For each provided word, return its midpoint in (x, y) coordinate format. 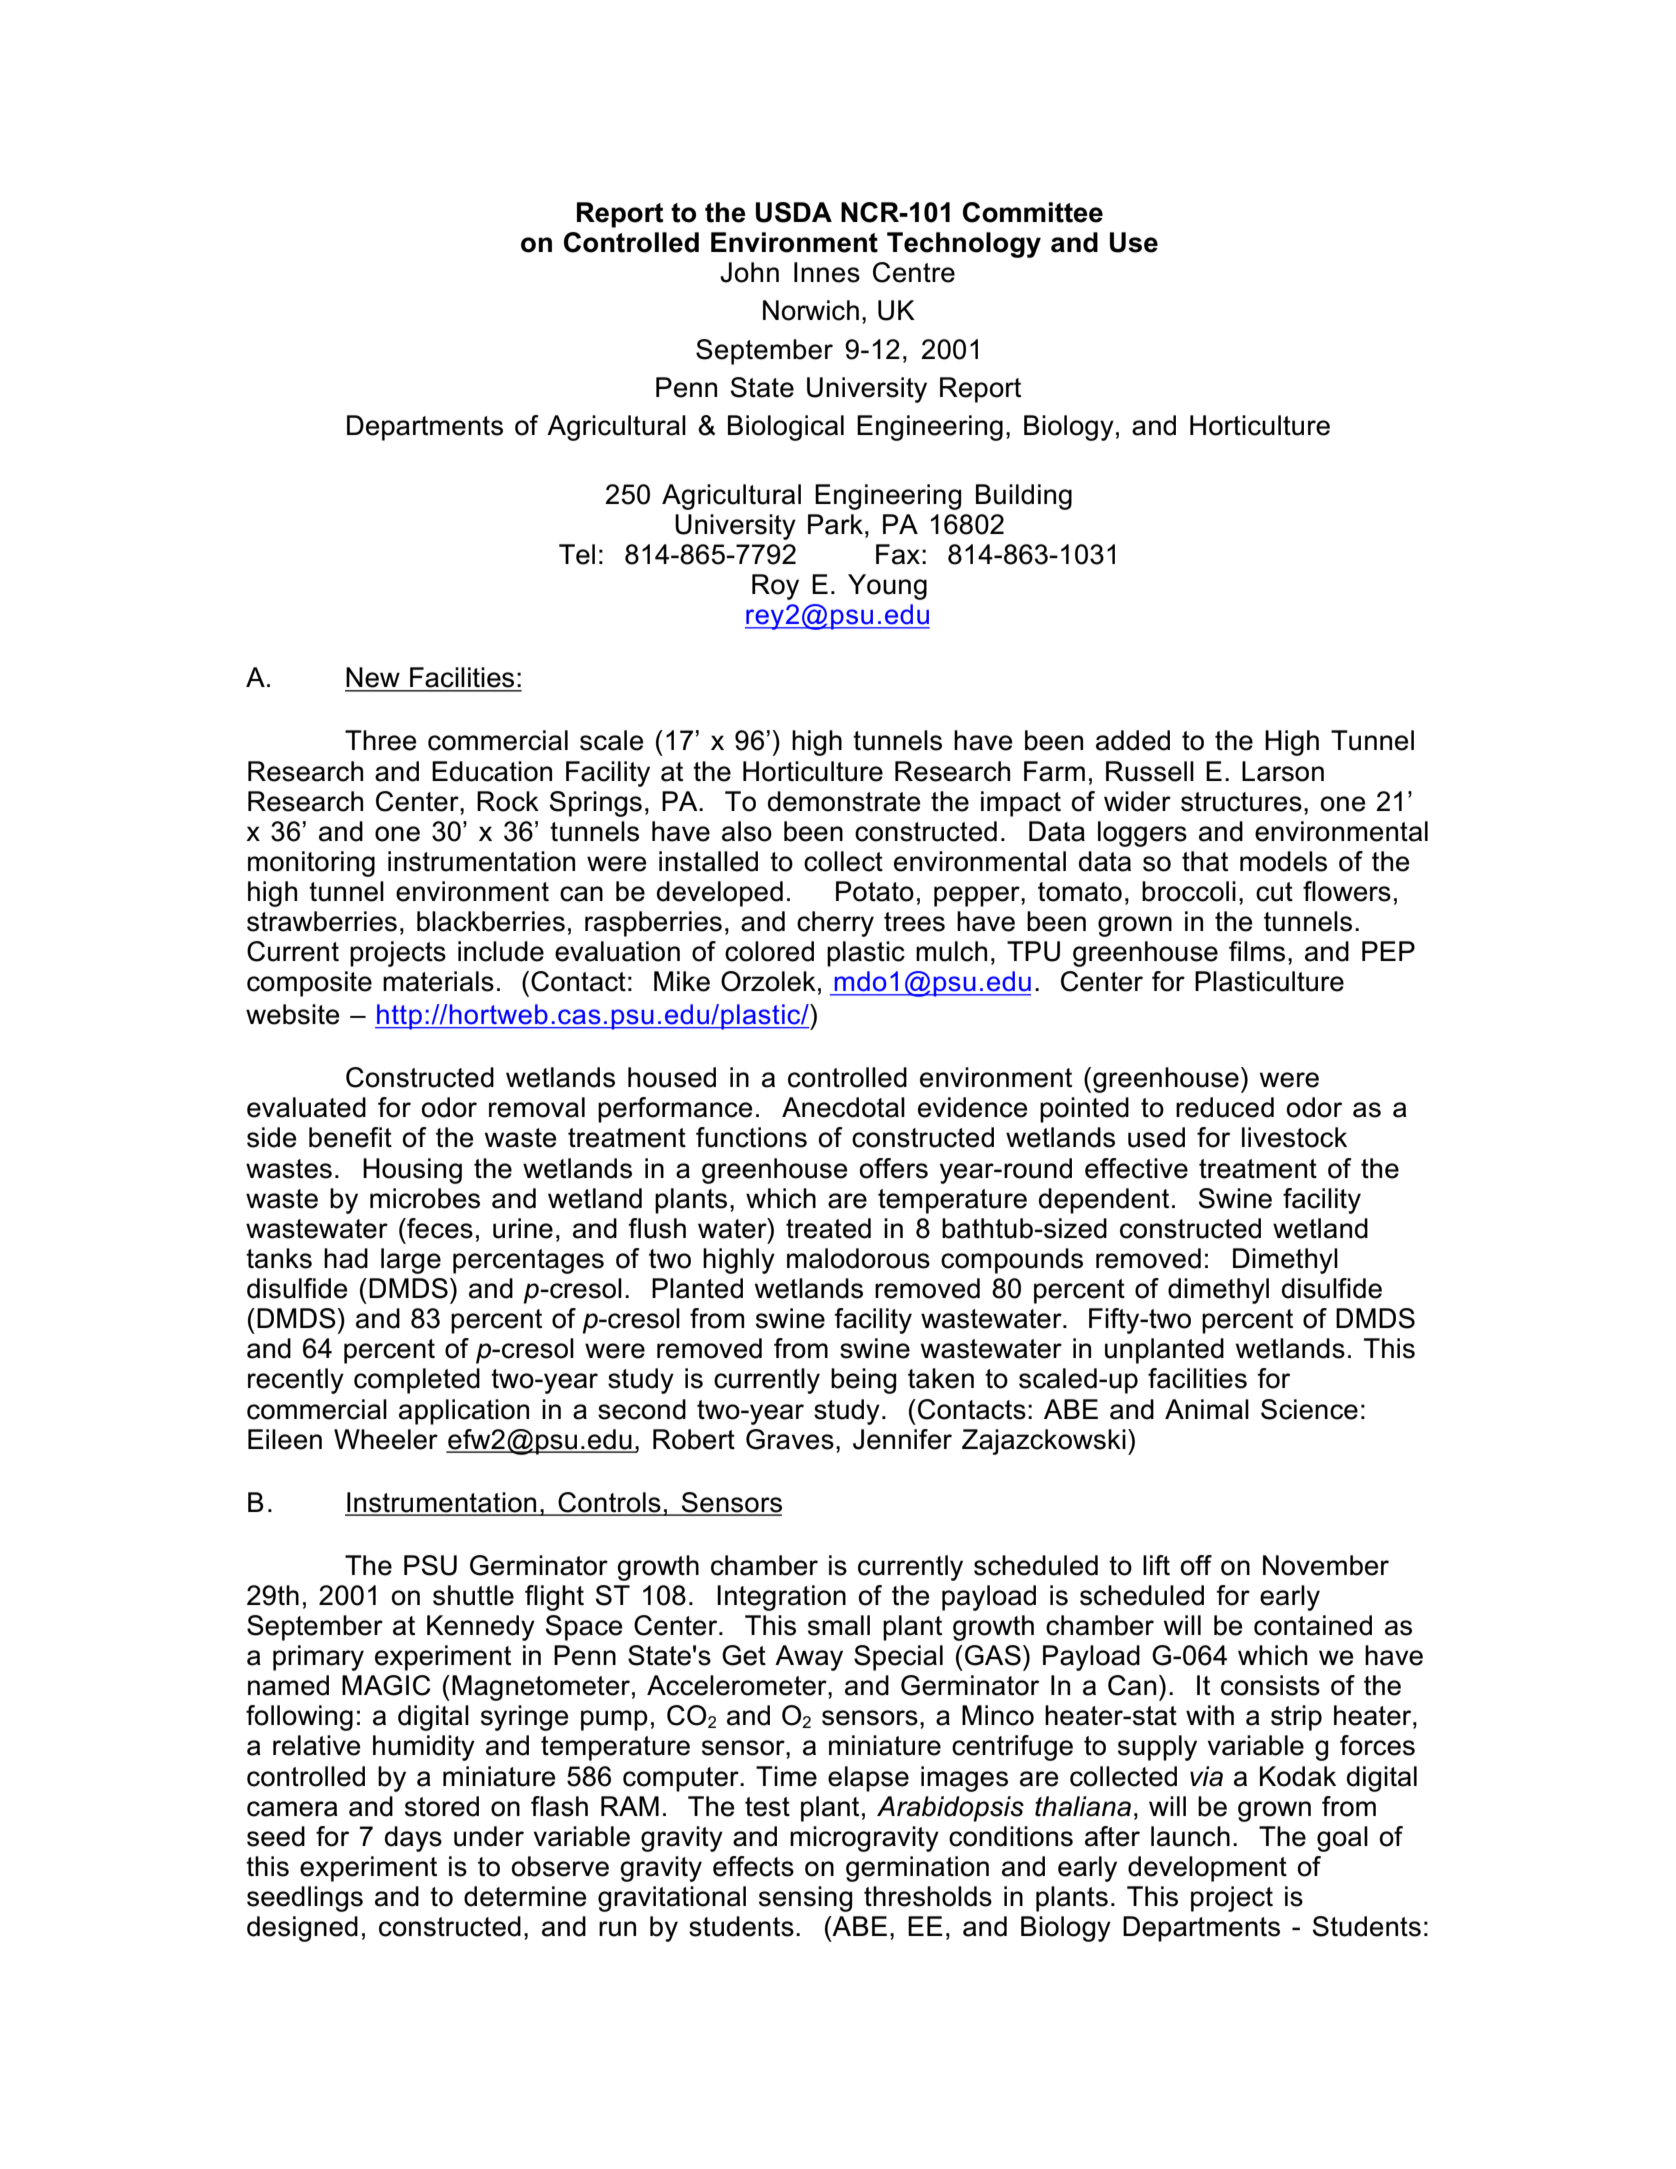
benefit (350, 1137)
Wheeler (386, 1439)
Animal (1207, 1409)
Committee (1033, 212)
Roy (775, 587)
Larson (1283, 771)
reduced (1225, 1107)
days (413, 1839)
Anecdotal (843, 1107)
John (749, 272)
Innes (827, 272)
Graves (790, 1439)
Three (380, 740)
